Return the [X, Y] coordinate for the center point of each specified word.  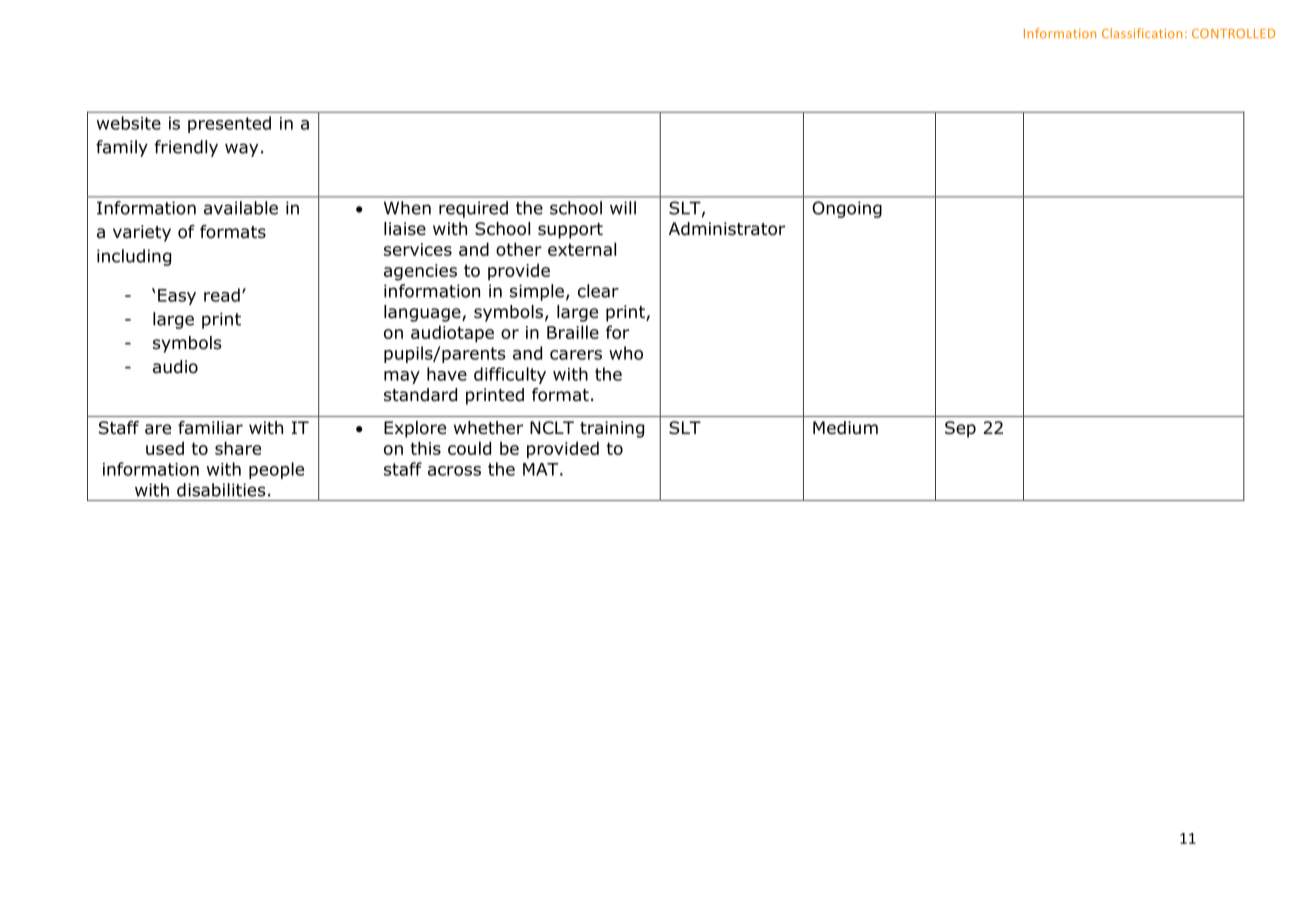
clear [598, 291]
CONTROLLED [1233, 33]
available [241, 208]
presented [229, 124]
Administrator [727, 229]
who [626, 353]
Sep [960, 429]
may [402, 377]
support [570, 231]
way [241, 150]
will [623, 208]
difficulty [510, 375]
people [276, 470]
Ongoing [847, 209]
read [222, 295]
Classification [1142, 33]
